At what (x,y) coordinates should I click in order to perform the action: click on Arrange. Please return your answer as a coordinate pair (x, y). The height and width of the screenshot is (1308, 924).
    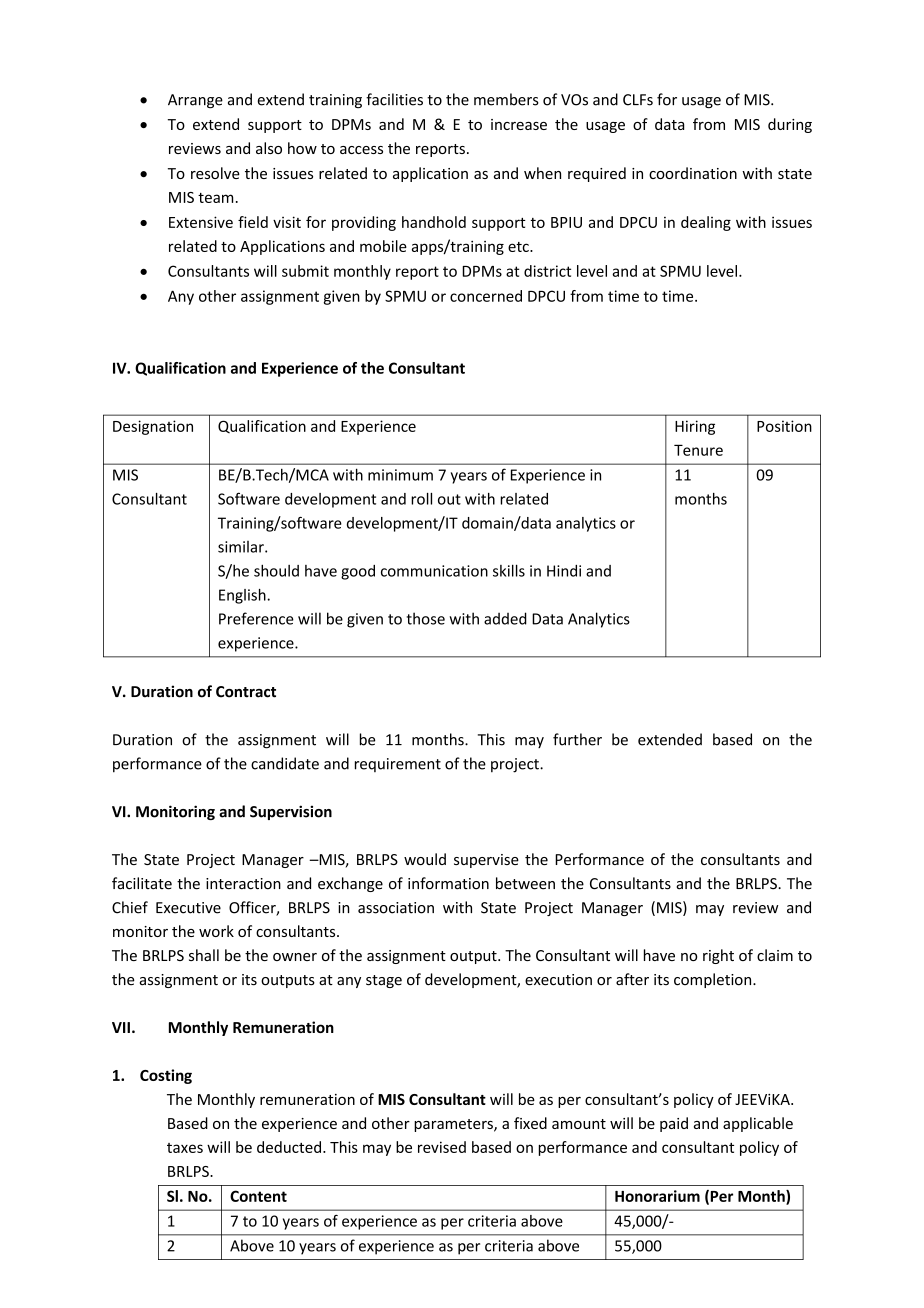
    Looking at the image, I should click on (195, 101).
